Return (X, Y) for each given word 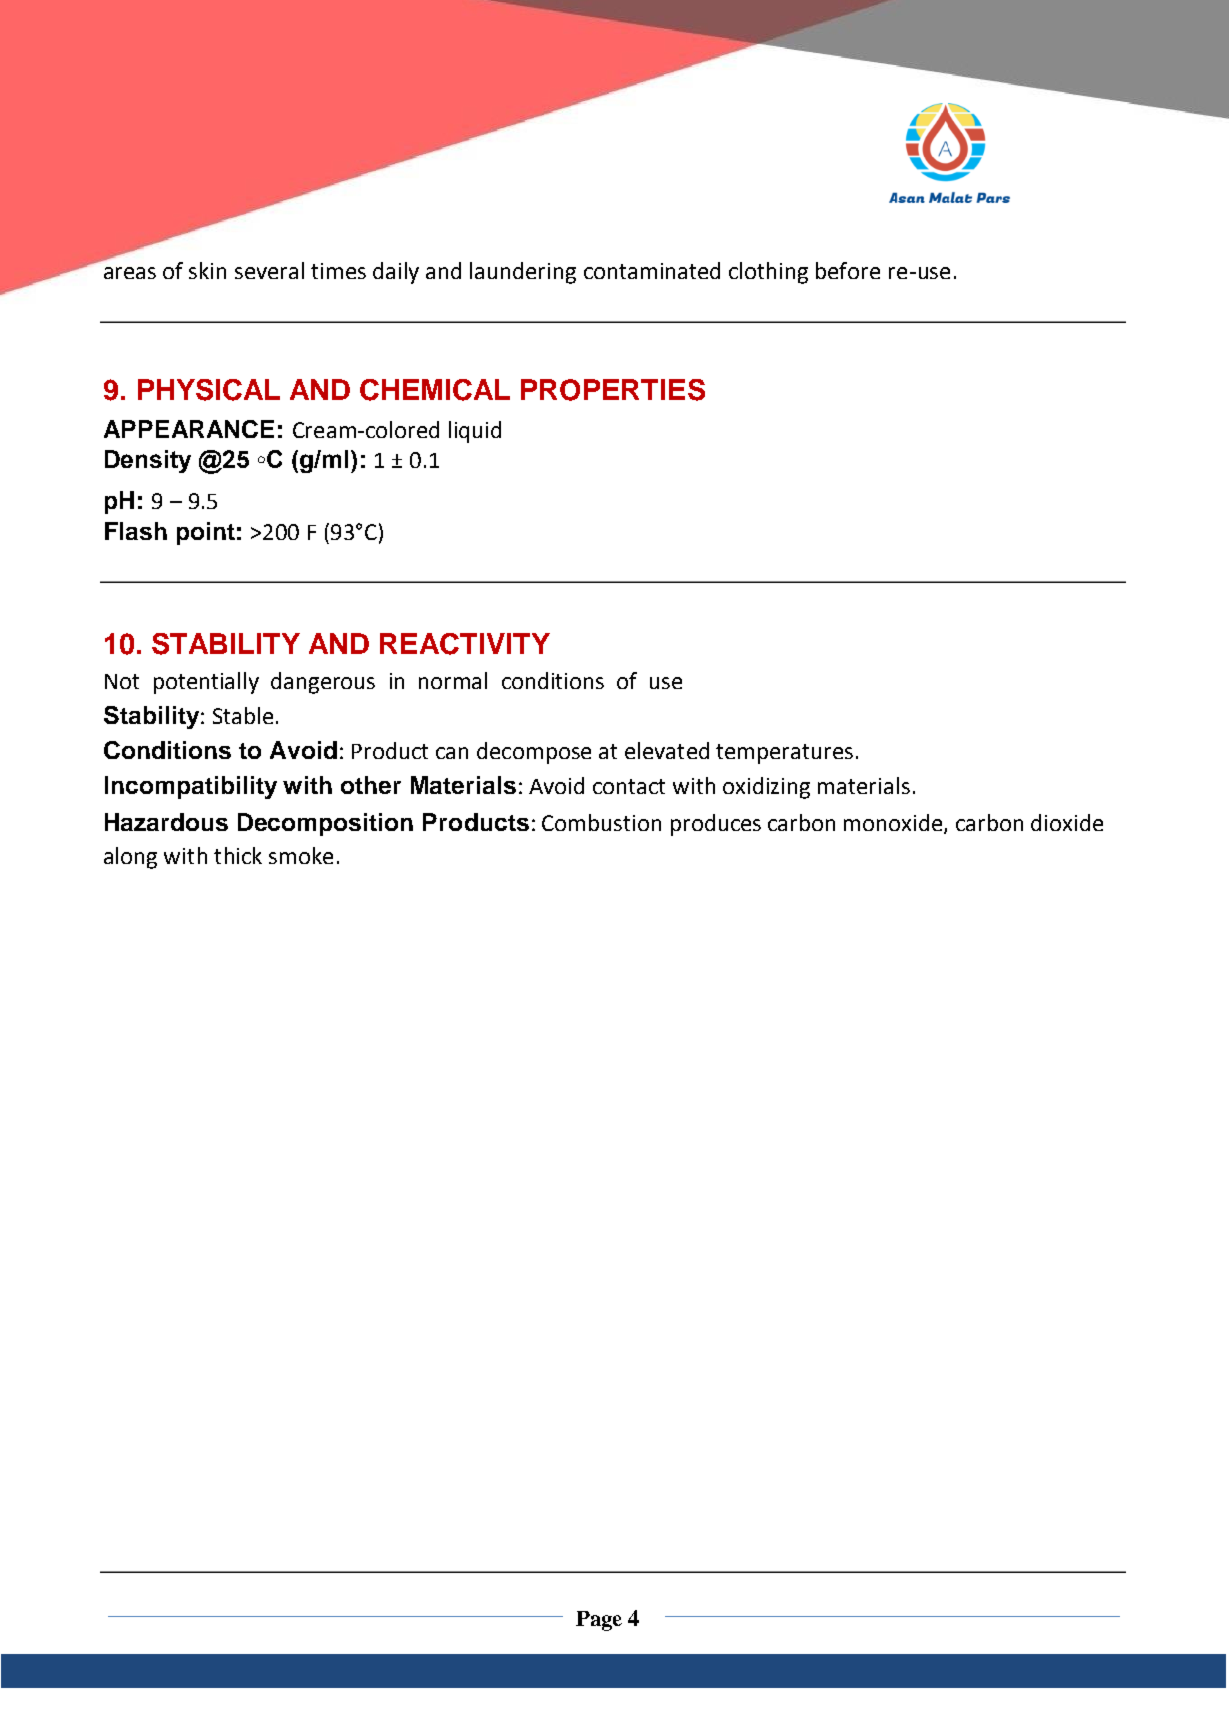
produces (716, 825)
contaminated (652, 270)
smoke (301, 855)
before (848, 270)
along (130, 858)
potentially (206, 683)
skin (207, 270)
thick (238, 855)
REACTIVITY (465, 644)
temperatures (784, 754)
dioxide (1067, 822)
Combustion (601, 822)
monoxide (894, 824)
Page (599, 1621)
